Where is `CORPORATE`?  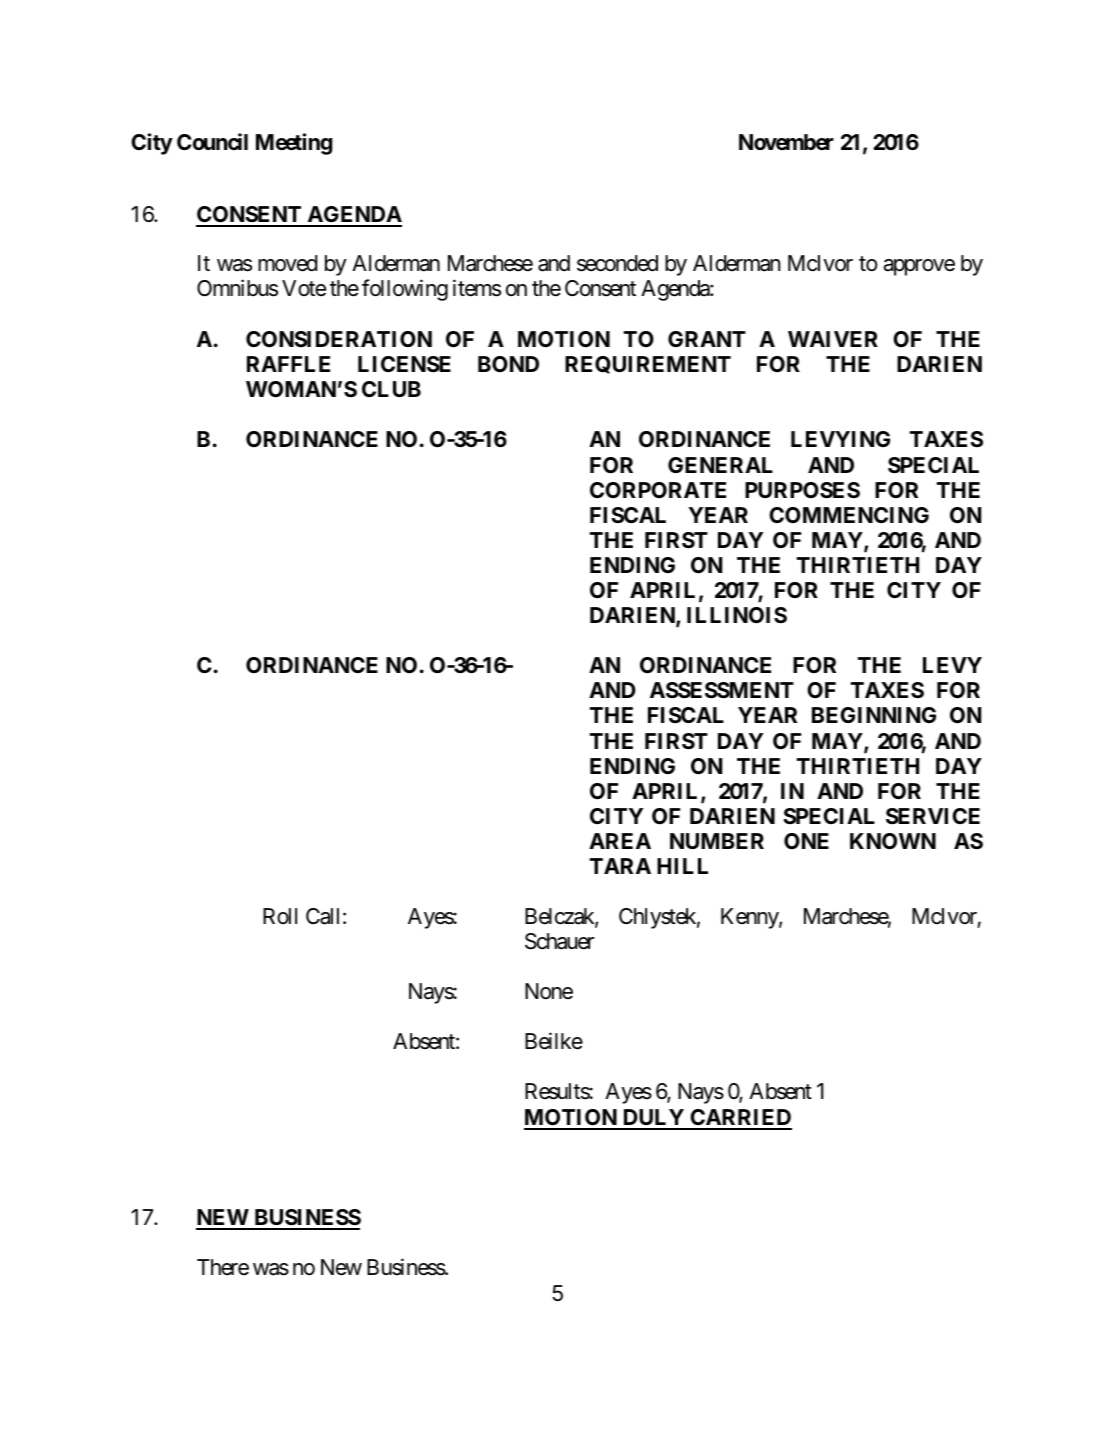 CORPORATE is located at coordinates (658, 490).
